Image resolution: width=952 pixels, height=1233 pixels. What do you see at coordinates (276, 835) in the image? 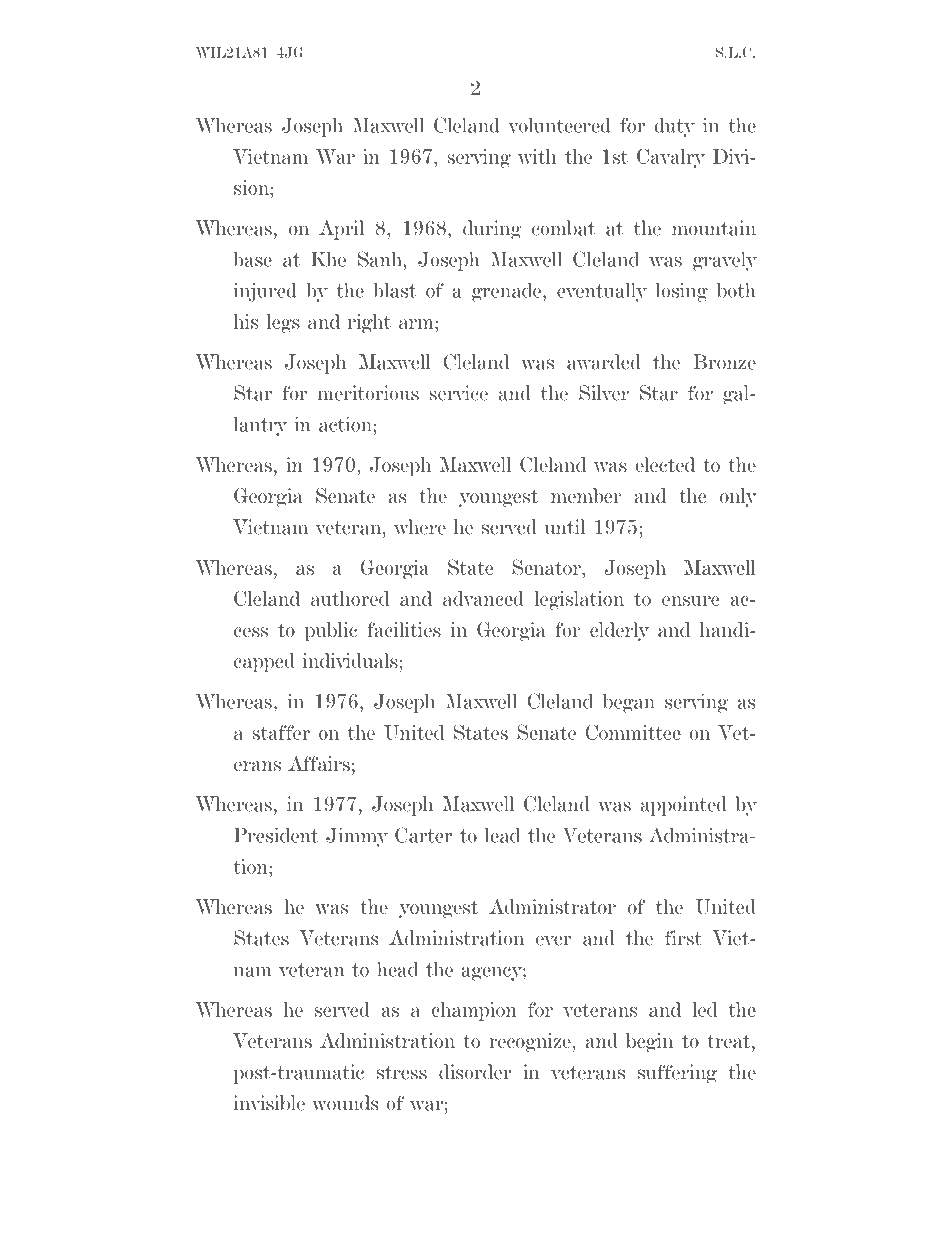
I see `President` at bounding box center [276, 835].
